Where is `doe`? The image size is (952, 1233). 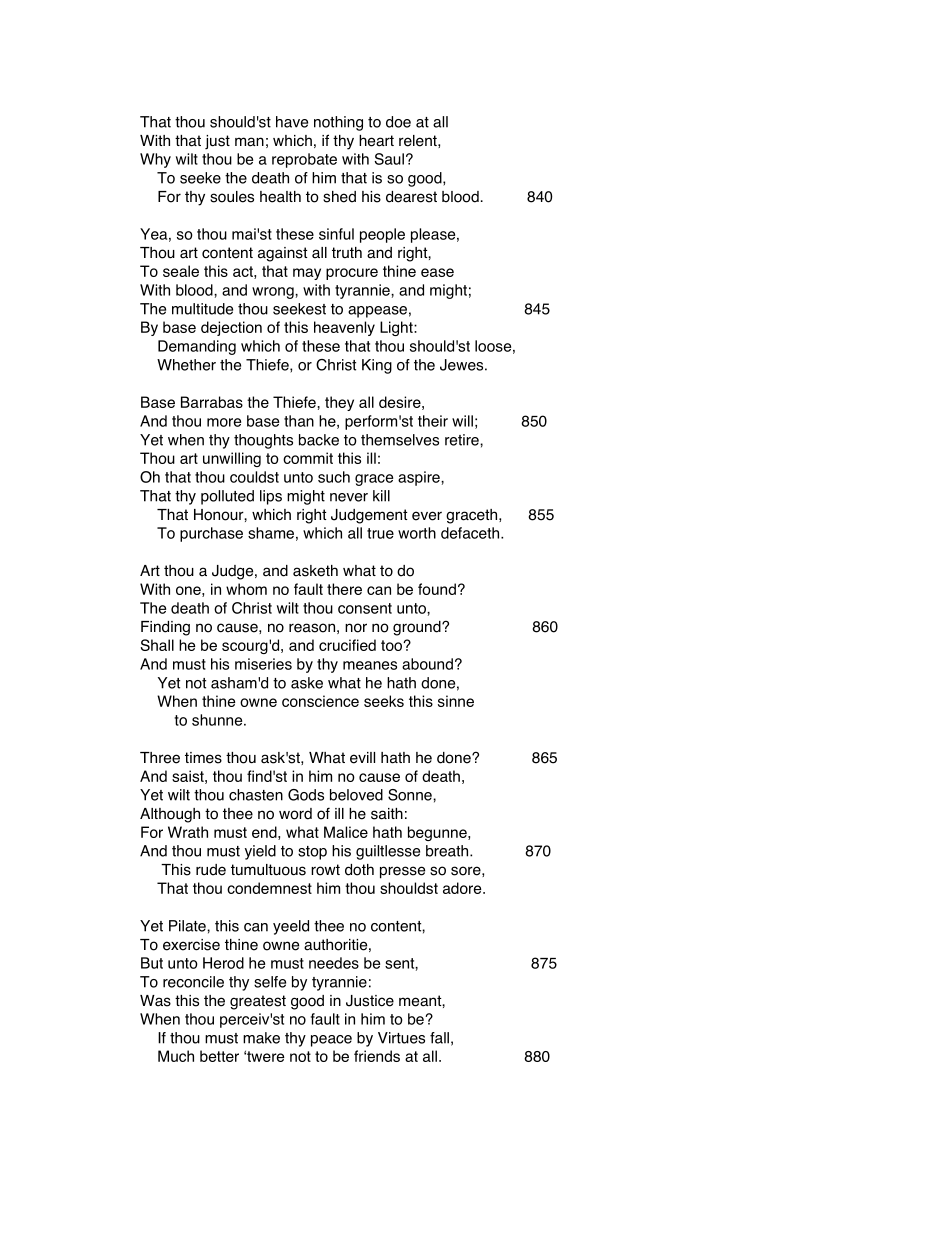
doe is located at coordinates (398, 122).
